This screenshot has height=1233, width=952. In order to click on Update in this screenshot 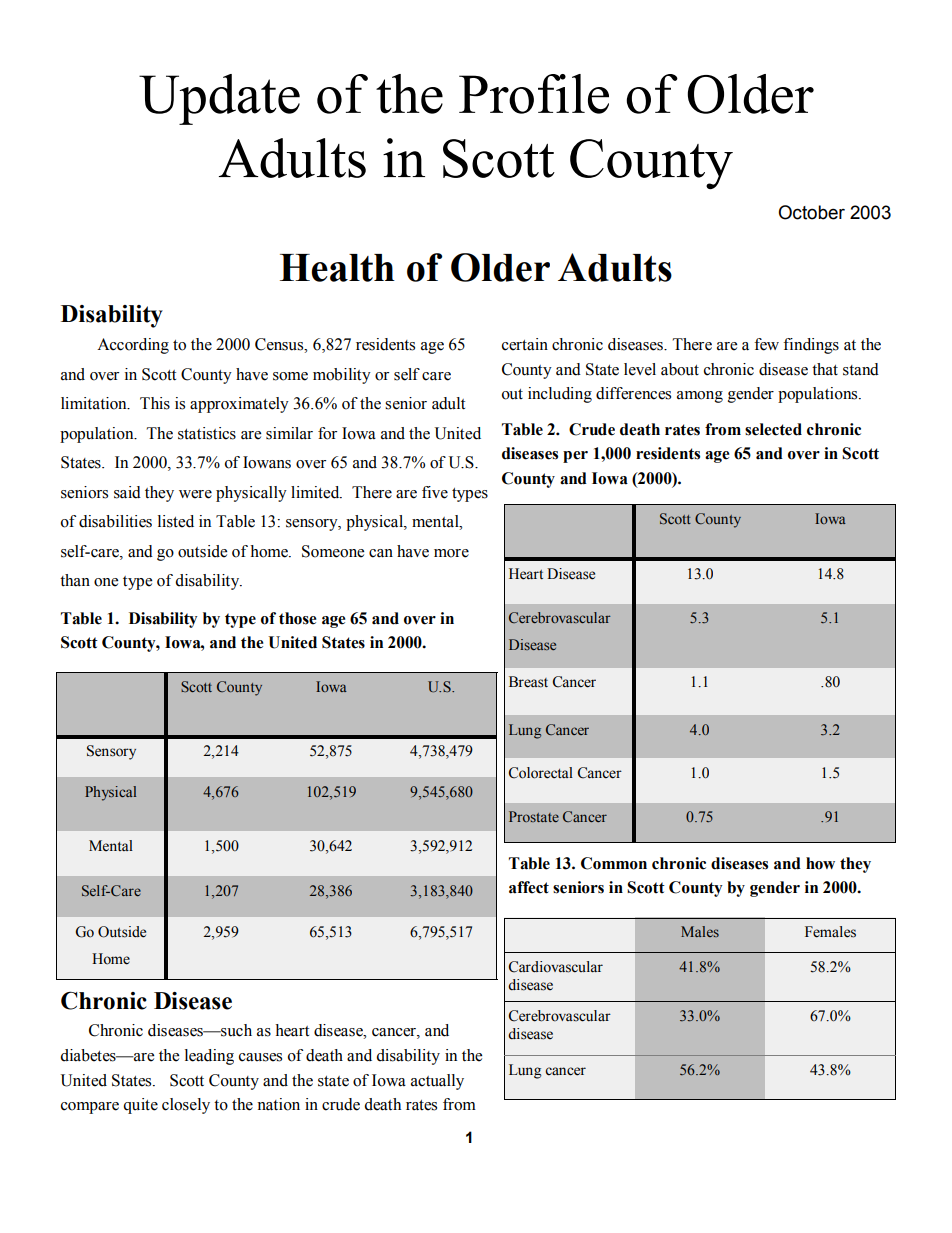, I will do `click(219, 99)`.
